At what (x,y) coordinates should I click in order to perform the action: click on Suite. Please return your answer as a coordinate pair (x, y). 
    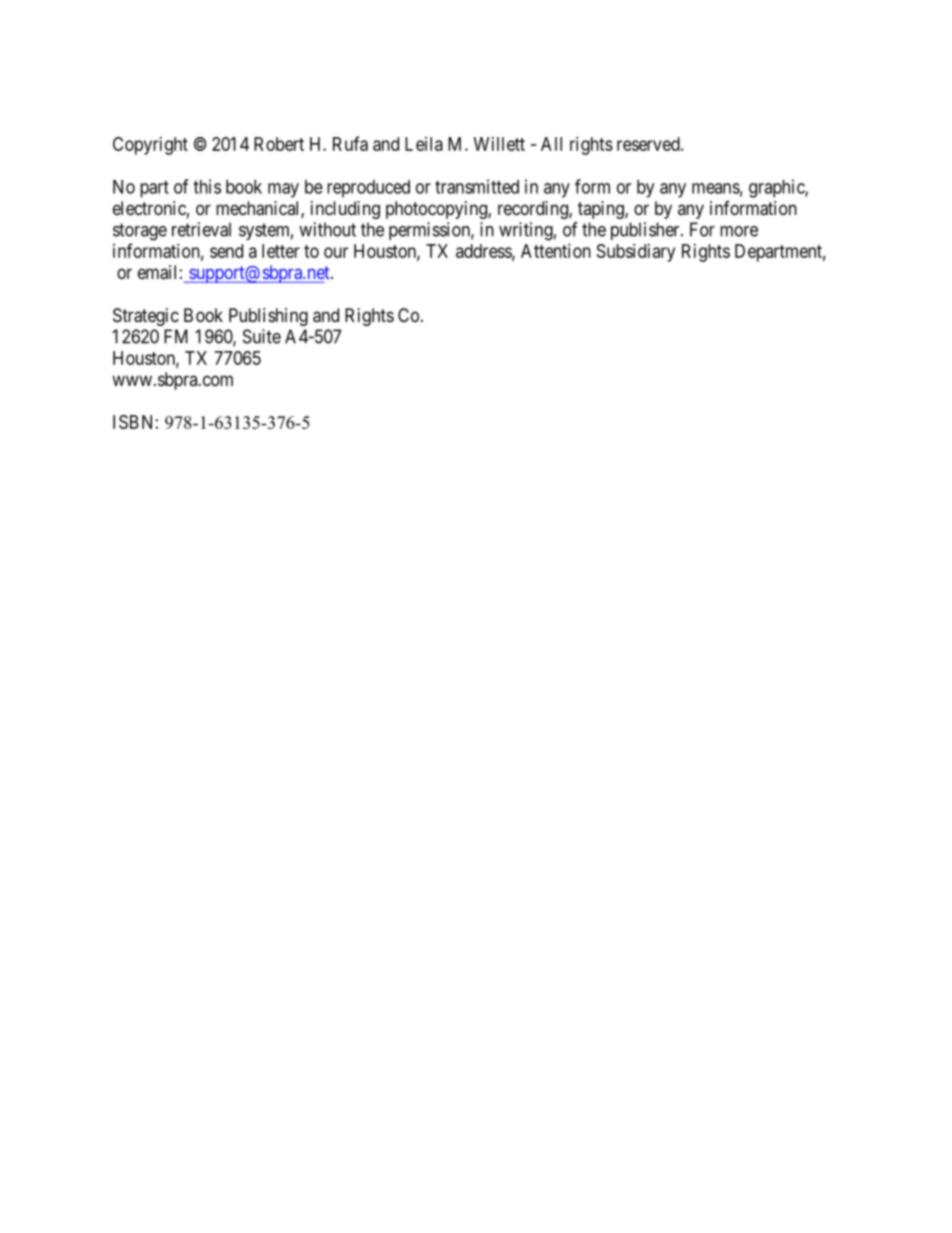
    Looking at the image, I should click on (262, 336).
